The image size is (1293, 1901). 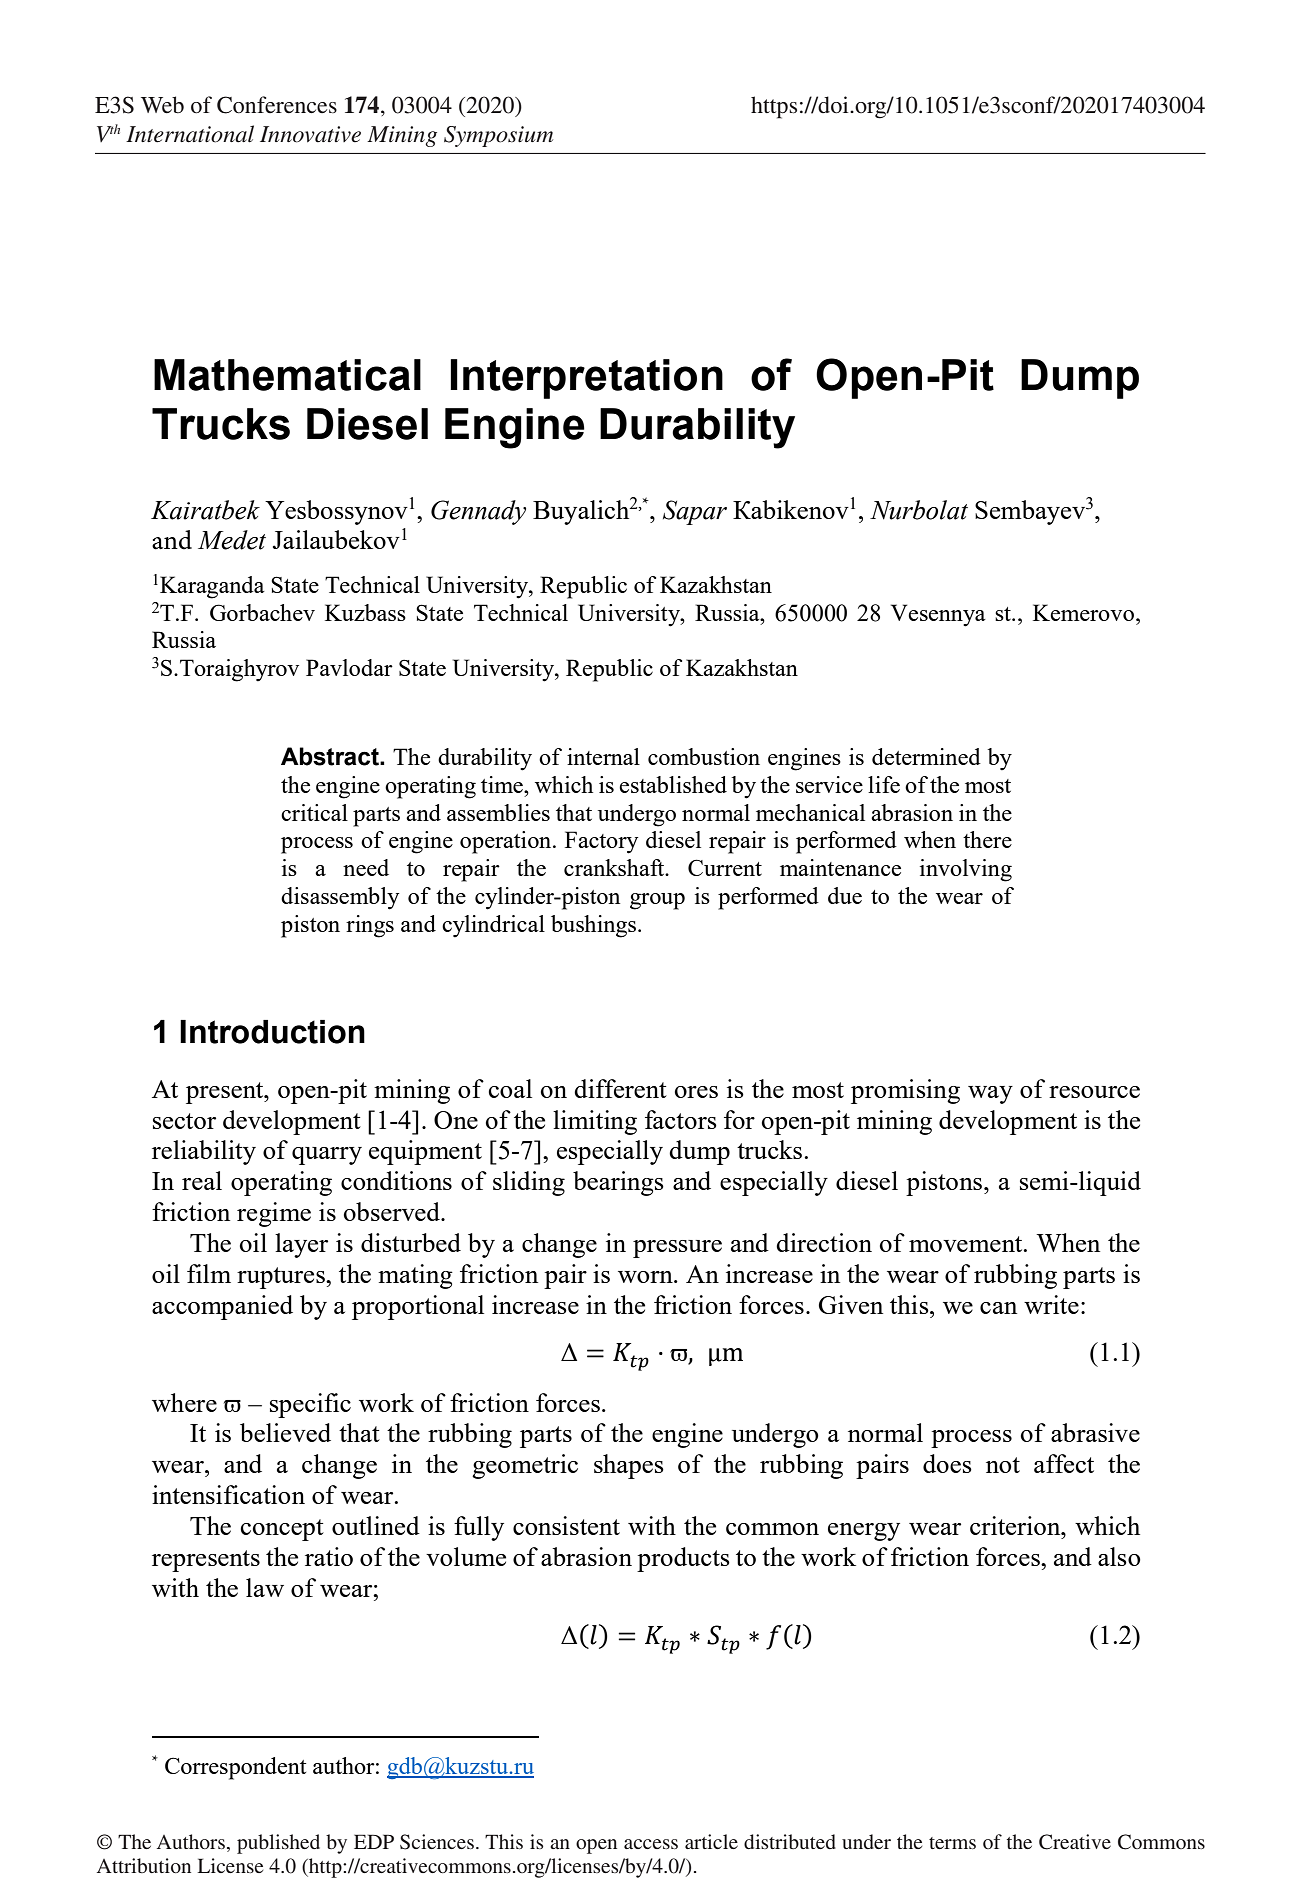 What do you see at coordinates (967, 1244) in the page?
I see `movement` at bounding box center [967, 1244].
